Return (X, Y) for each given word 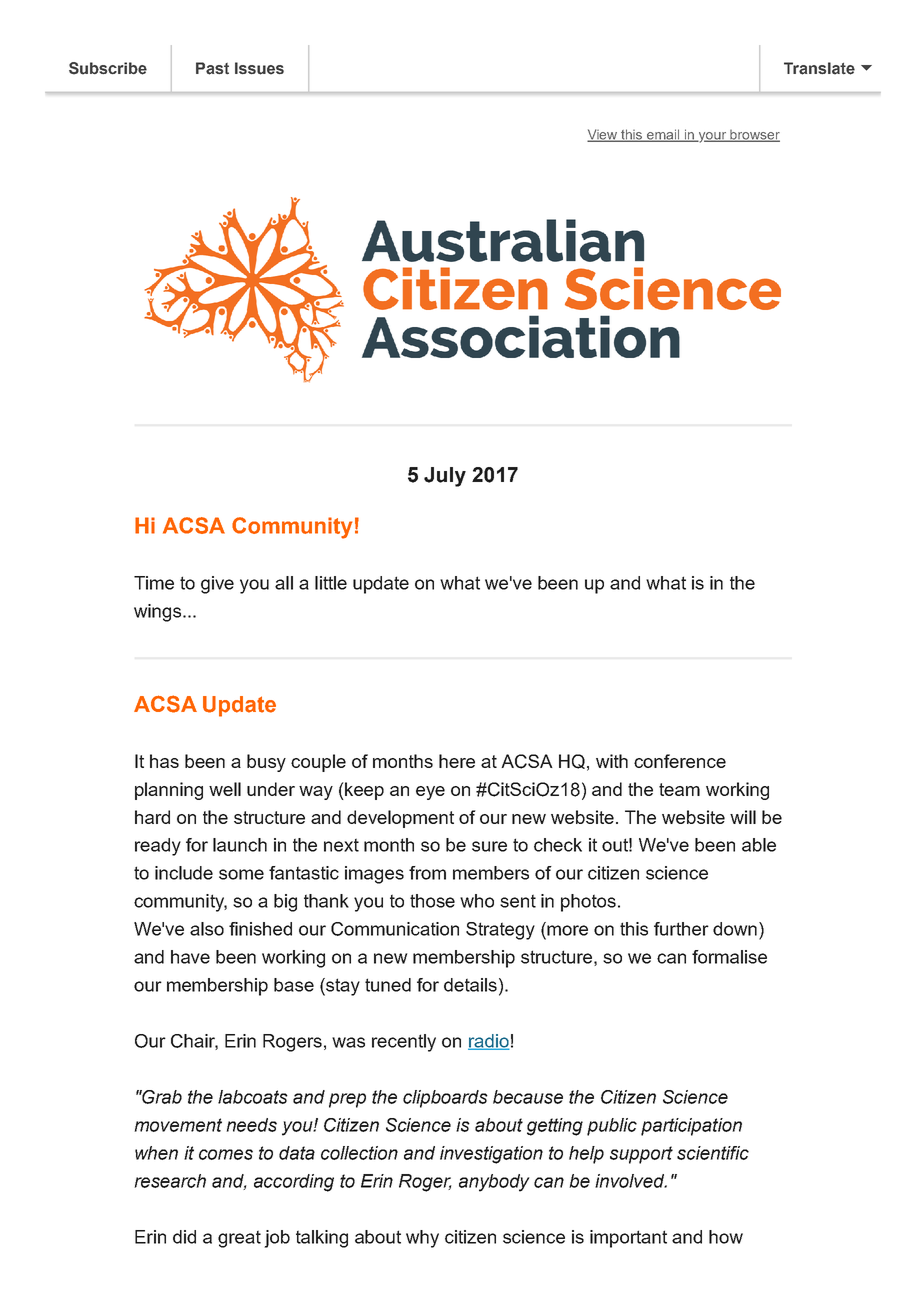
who (477, 901)
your (713, 137)
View (603, 135)
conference (680, 761)
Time (154, 583)
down (735, 929)
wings (159, 613)
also (207, 929)
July (445, 477)
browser (754, 136)
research (170, 1181)
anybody (494, 1183)
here (457, 761)
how (726, 1237)
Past (212, 68)
